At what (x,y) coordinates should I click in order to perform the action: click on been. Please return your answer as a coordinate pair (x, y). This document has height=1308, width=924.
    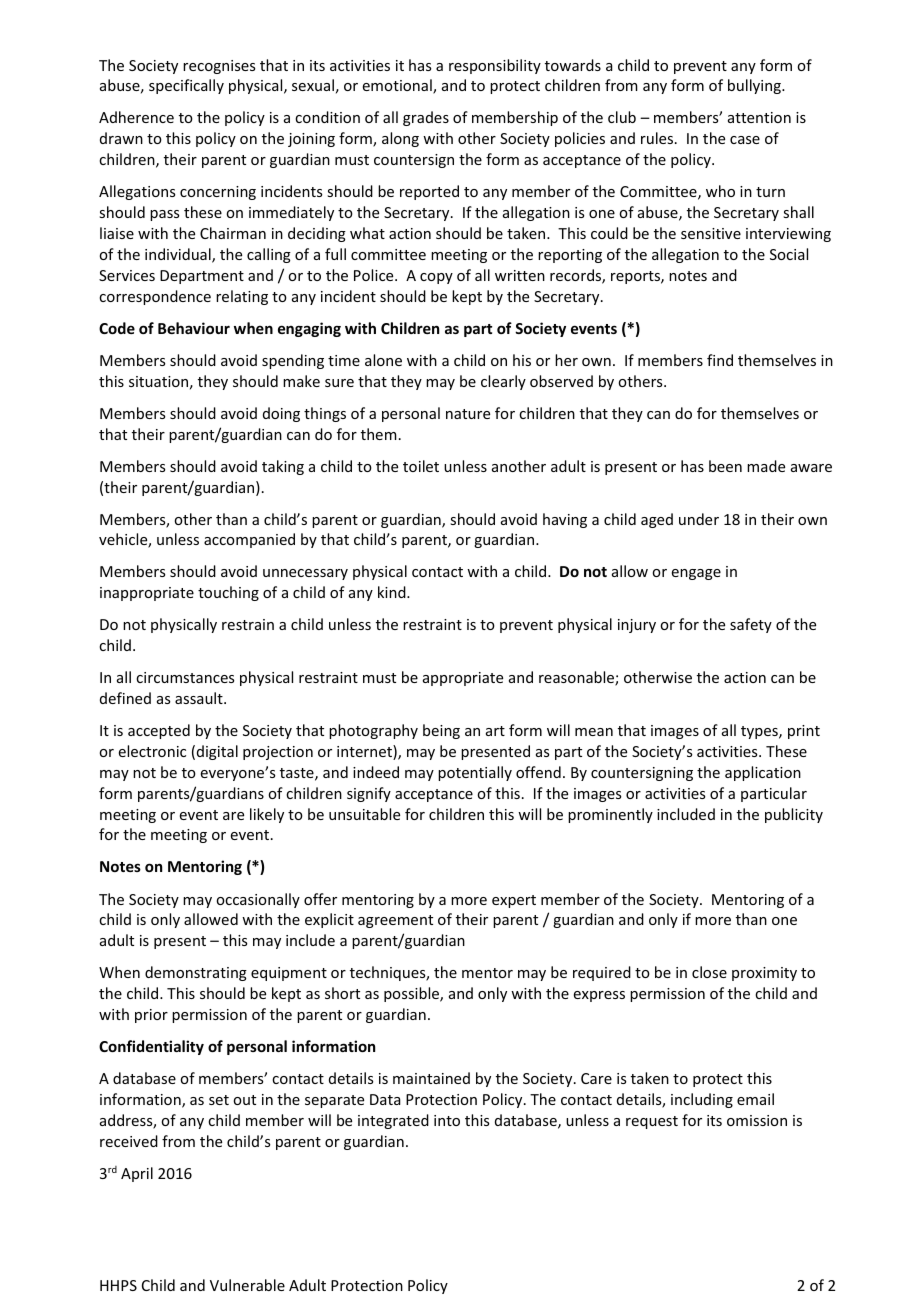
    Looking at the image, I should click on (725, 466).
